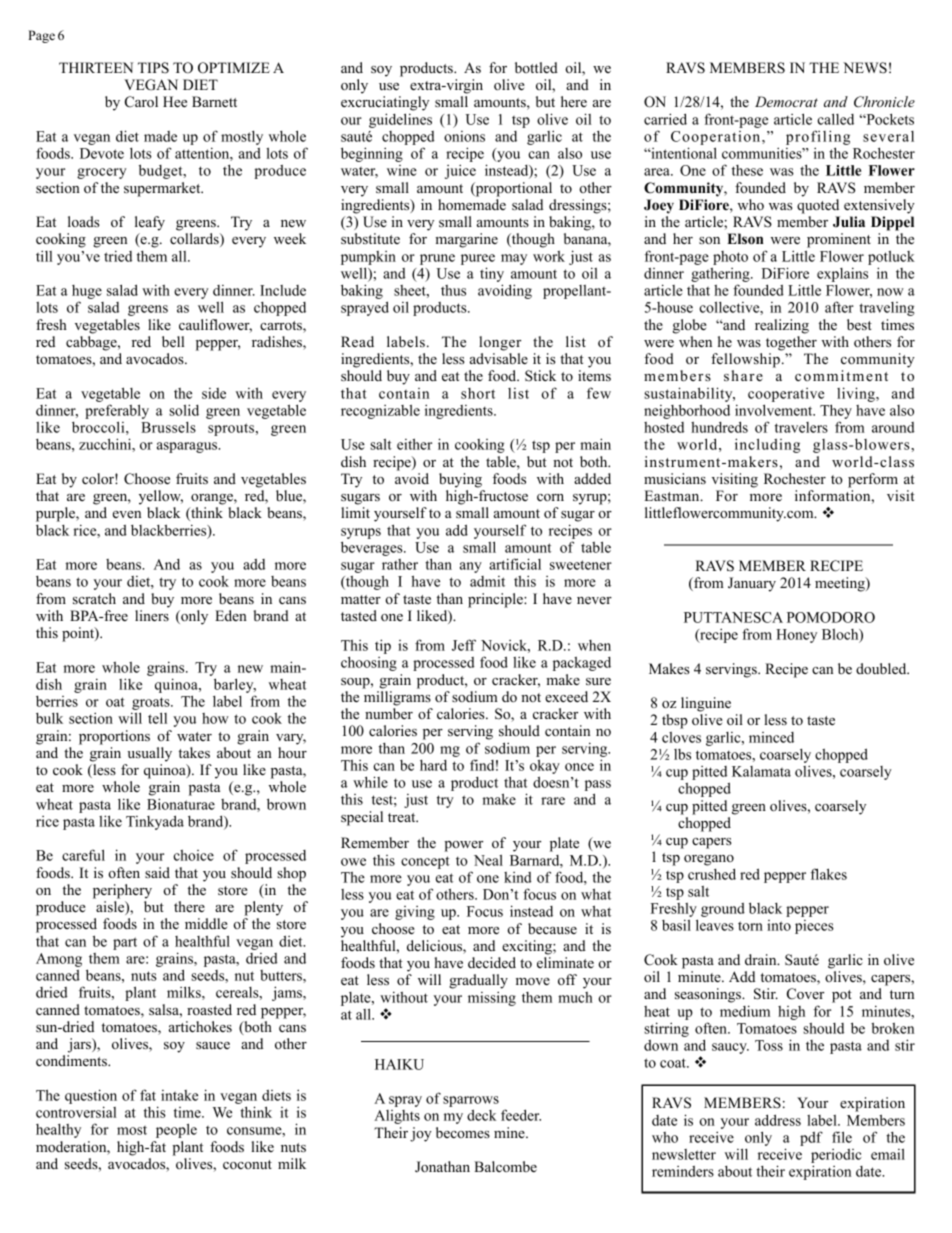 The height and width of the page is (1233, 952). Describe the element at coordinates (496, 600) in the page. I see `principle` at that location.
